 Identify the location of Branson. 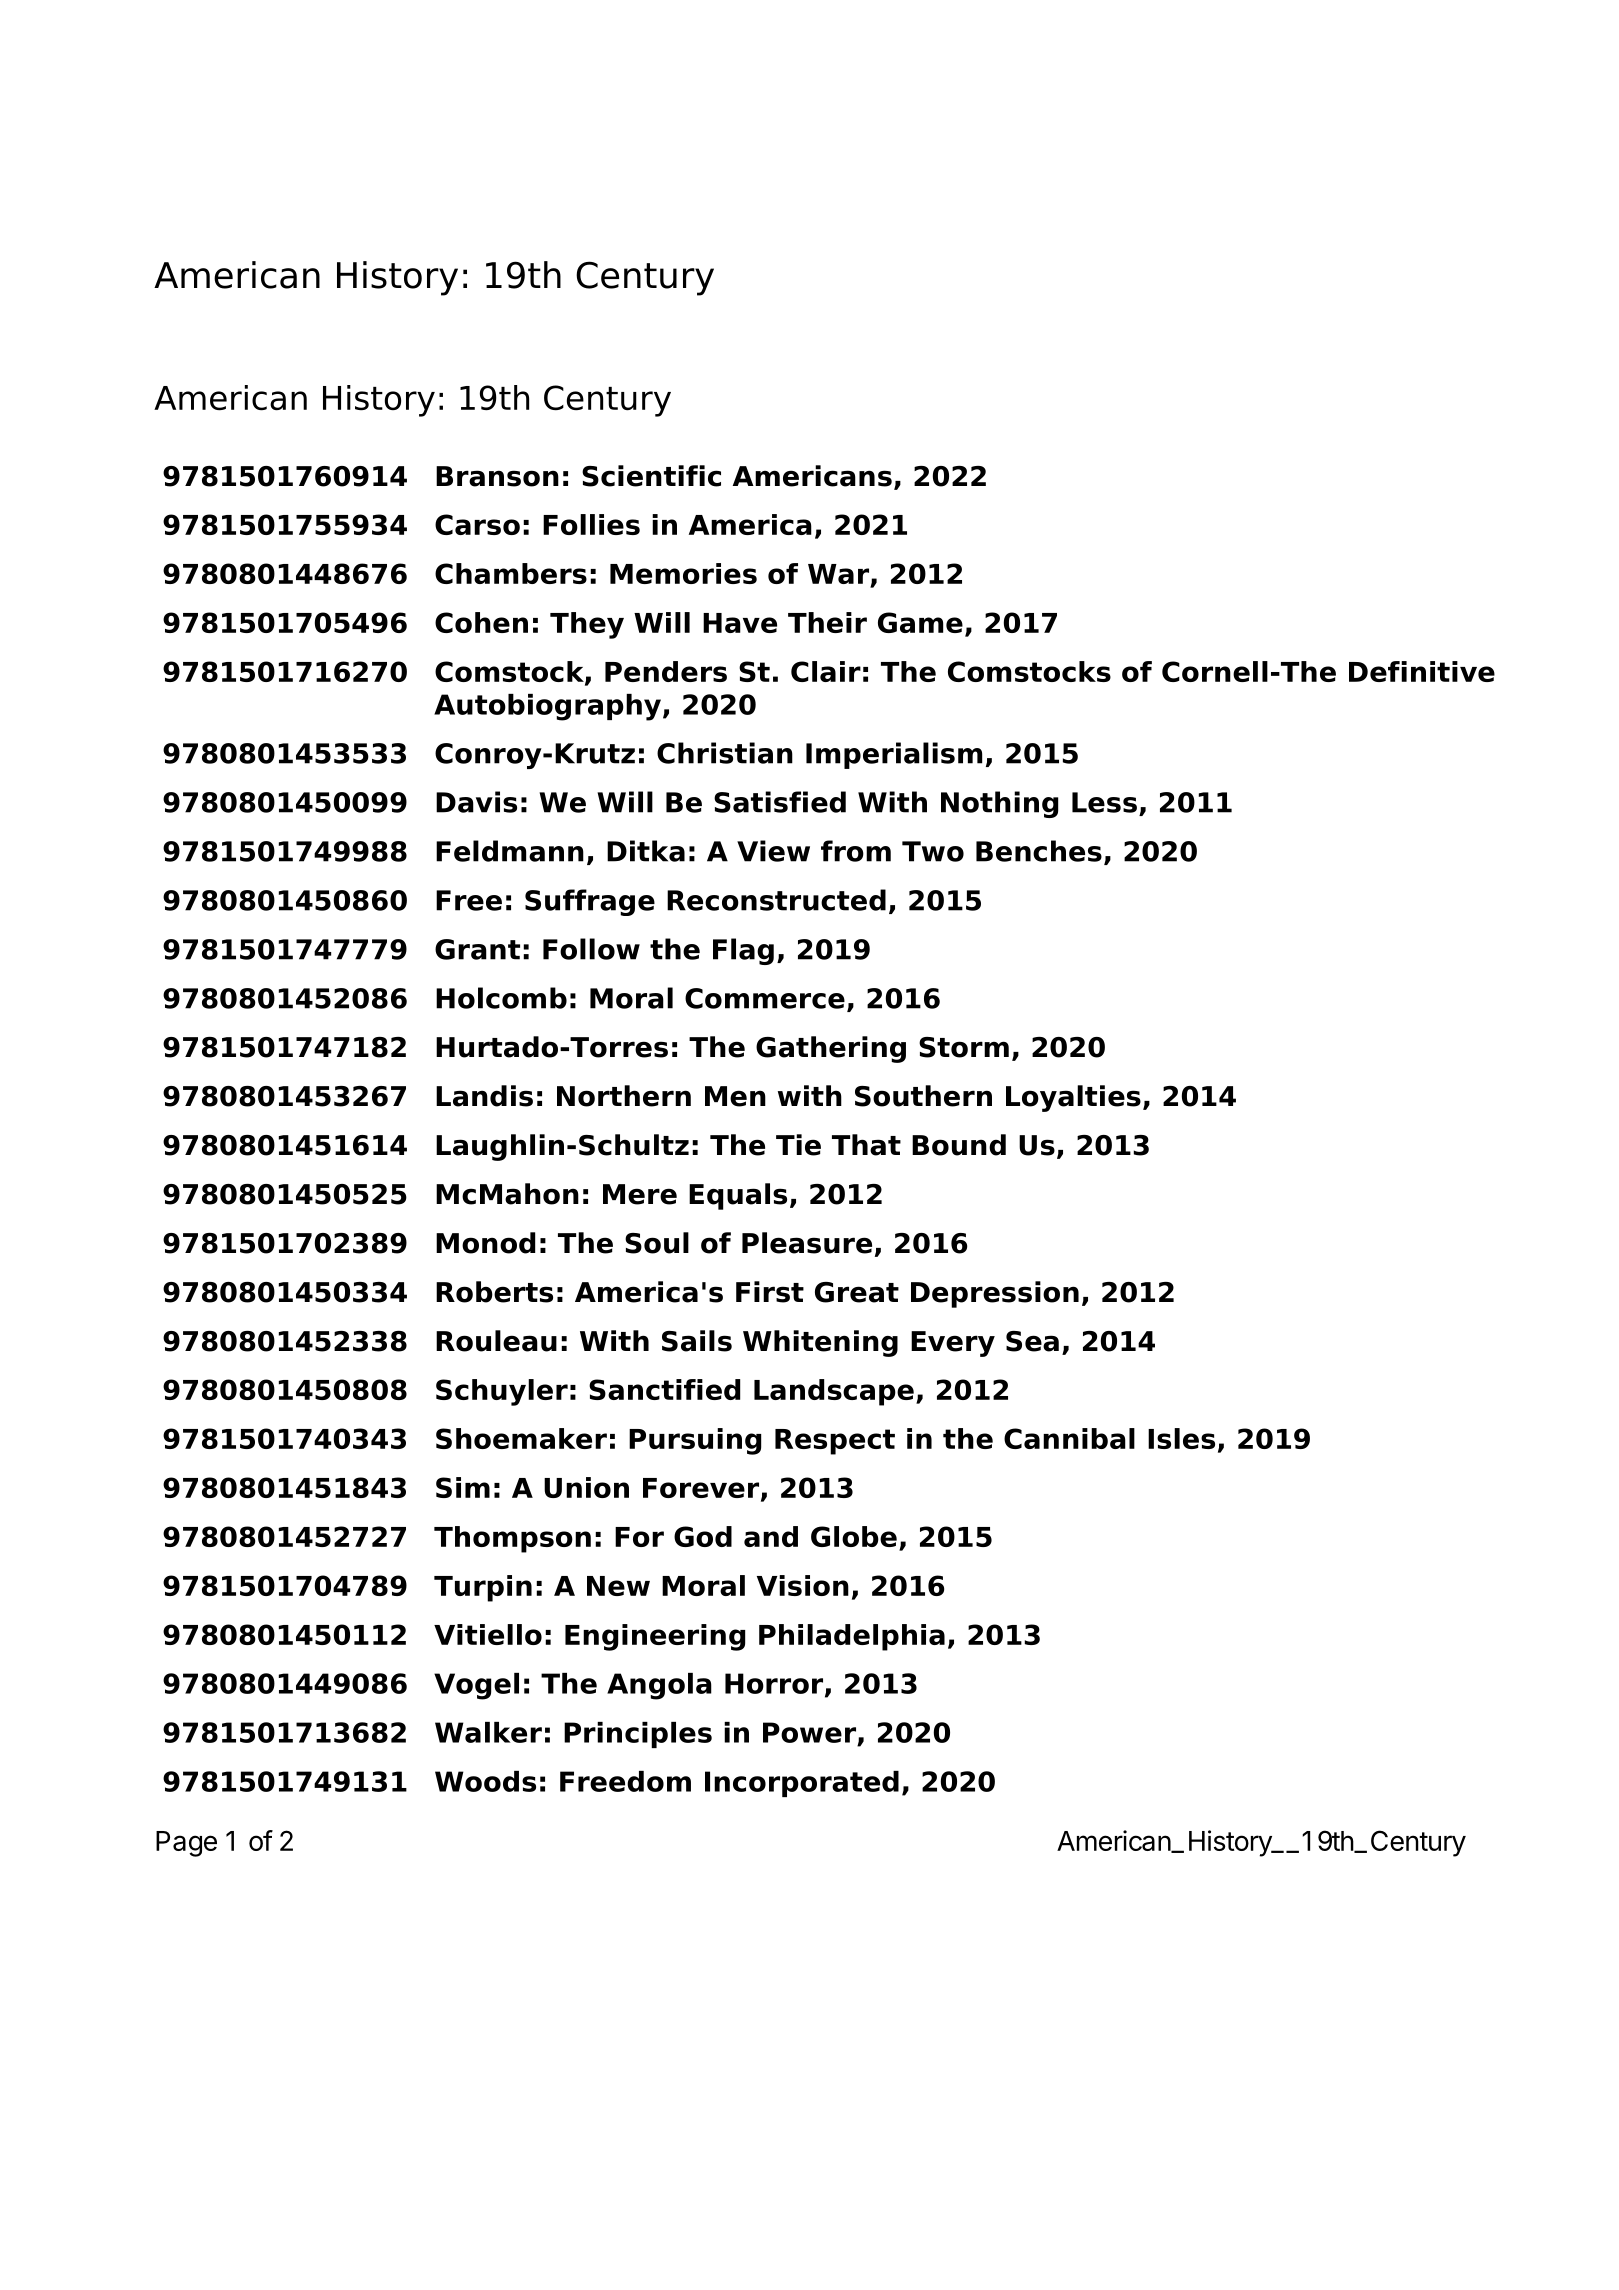
(497, 476).
